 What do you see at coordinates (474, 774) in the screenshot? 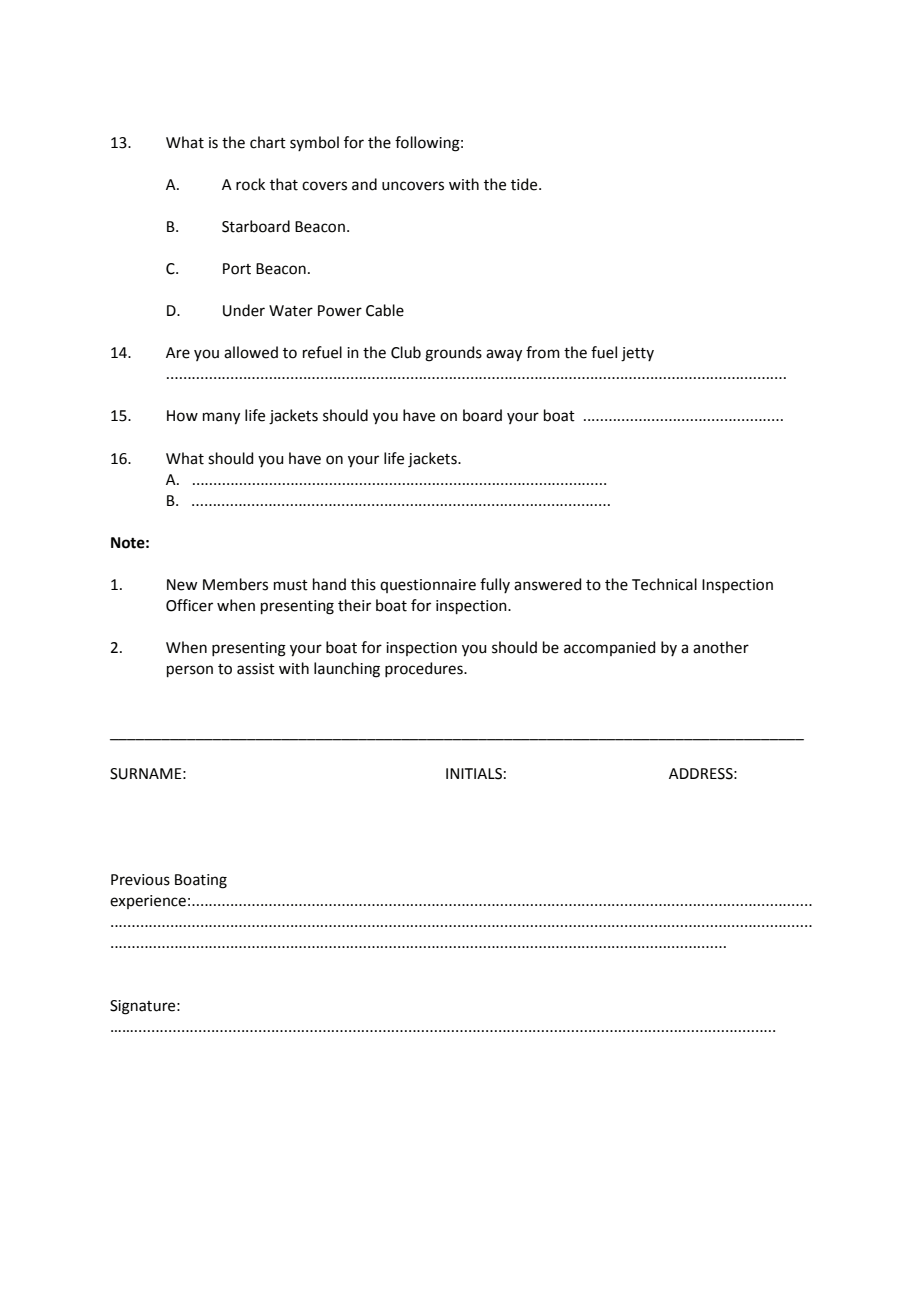
I see `INITIALS` at bounding box center [474, 774].
